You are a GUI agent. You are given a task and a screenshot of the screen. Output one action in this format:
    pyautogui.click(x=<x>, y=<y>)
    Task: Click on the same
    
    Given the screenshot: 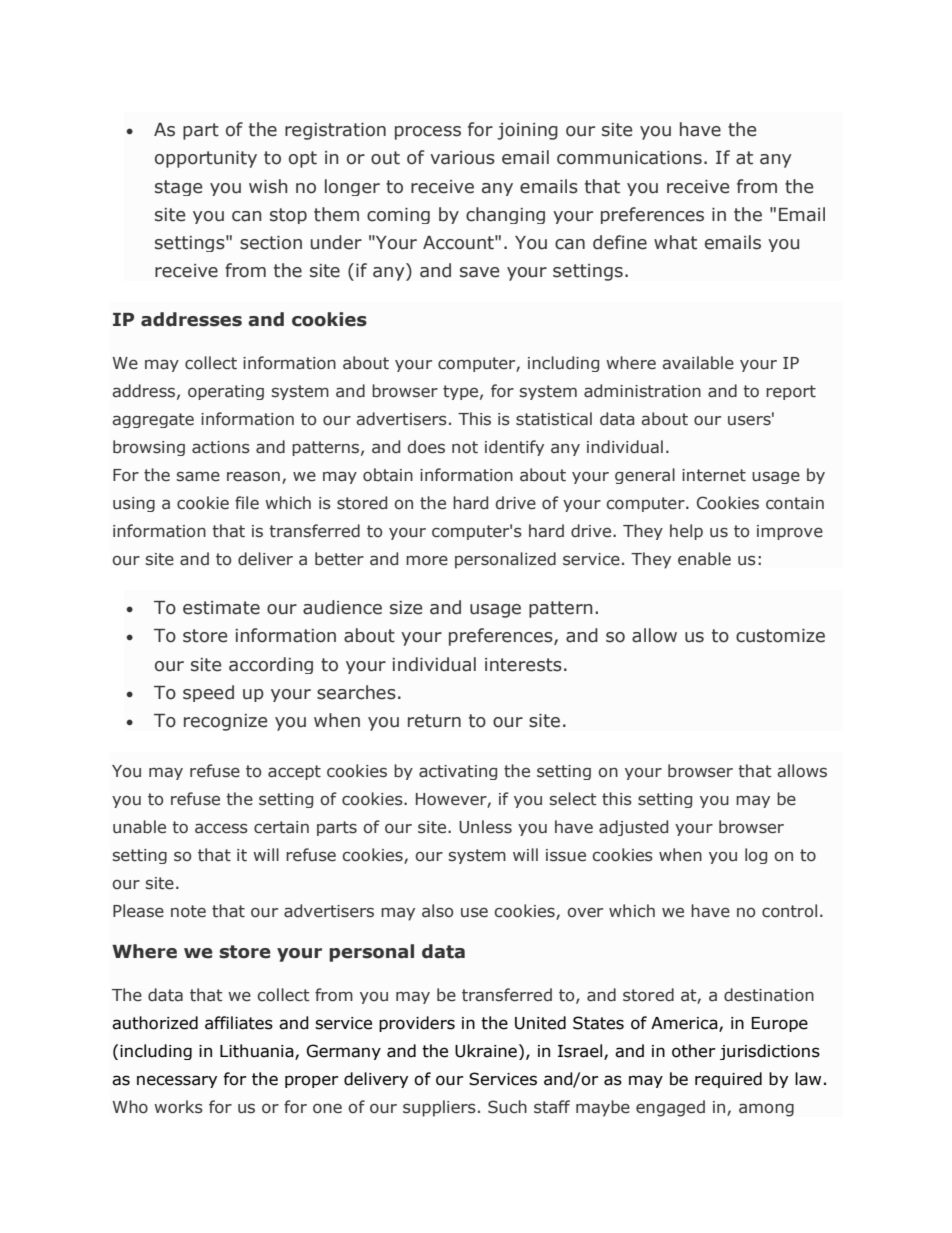 What is the action you would take?
    pyautogui.click(x=198, y=476)
